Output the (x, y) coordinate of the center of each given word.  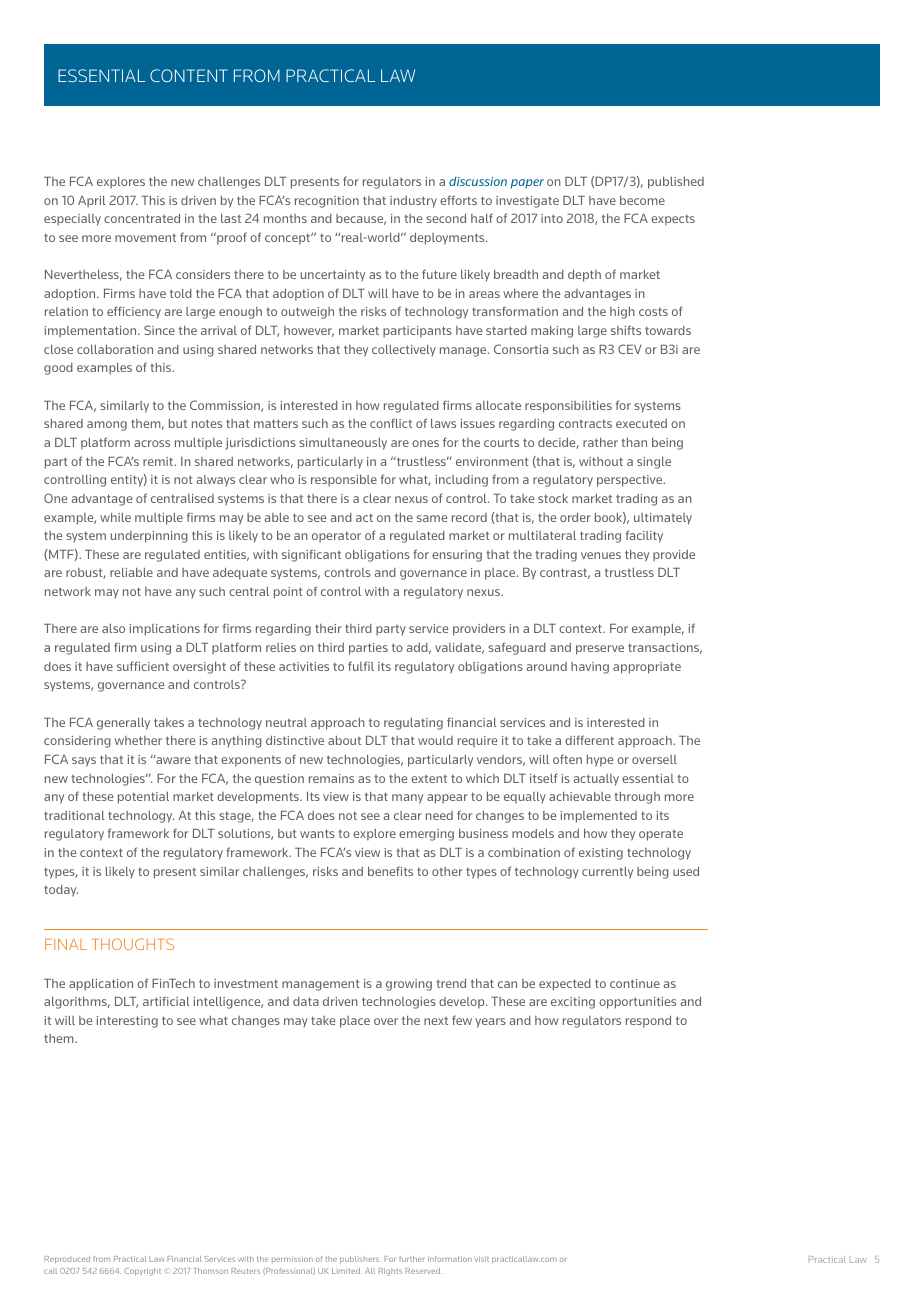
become (642, 200)
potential (143, 798)
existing (601, 854)
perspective (631, 481)
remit (159, 461)
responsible (344, 481)
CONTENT (189, 75)
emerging (426, 835)
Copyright (142, 1272)
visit (482, 1259)
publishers (360, 1260)
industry (413, 202)
